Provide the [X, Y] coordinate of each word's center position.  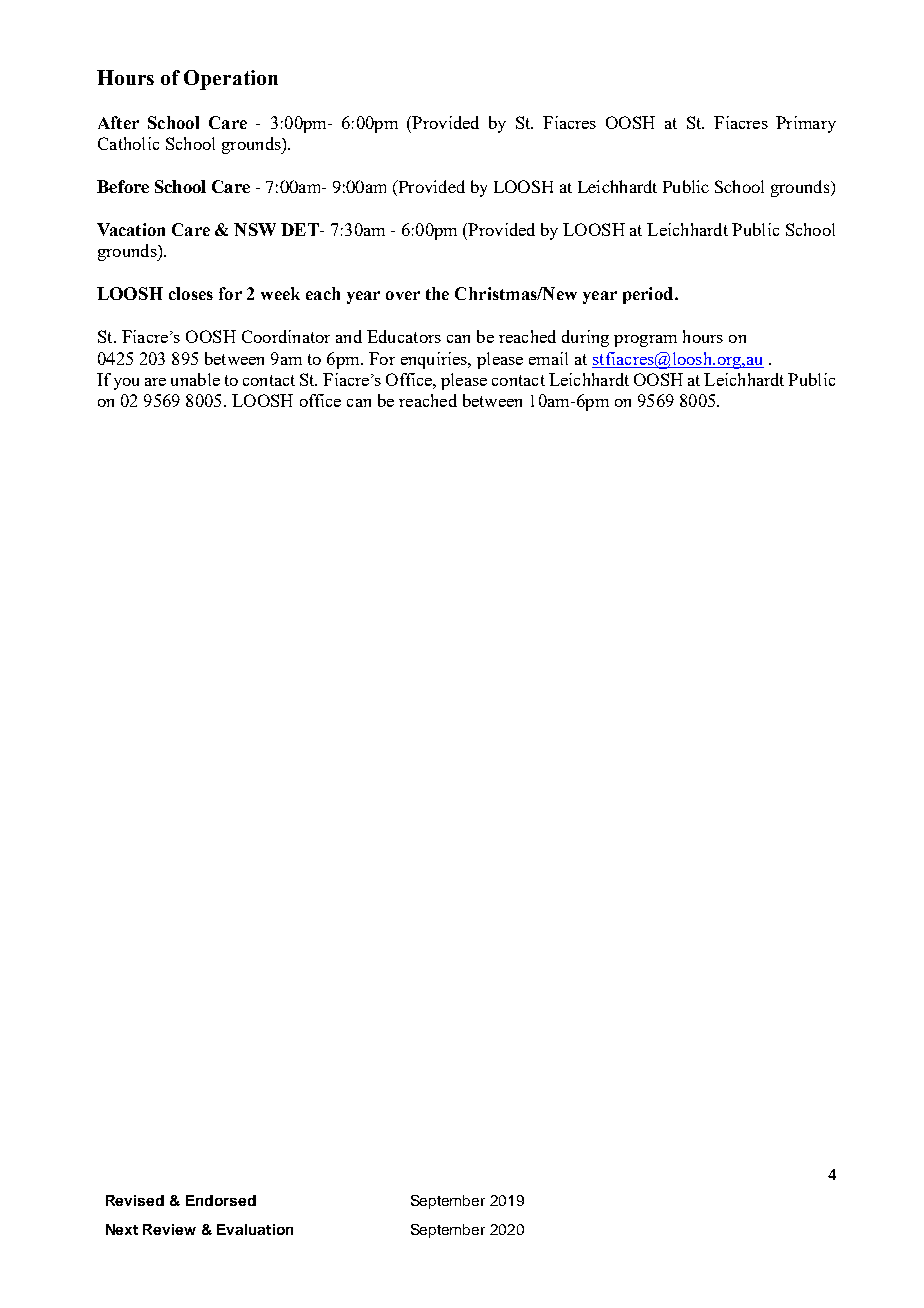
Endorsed [221, 1200]
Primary [806, 124]
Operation [231, 80]
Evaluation [255, 1229]
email [548, 358]
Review [169, 1229]
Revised [135, 1200]
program [645, 341]
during [585, 338]
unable [195, 379]
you [126, 384]
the [437, 293]
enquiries [435, 360]
